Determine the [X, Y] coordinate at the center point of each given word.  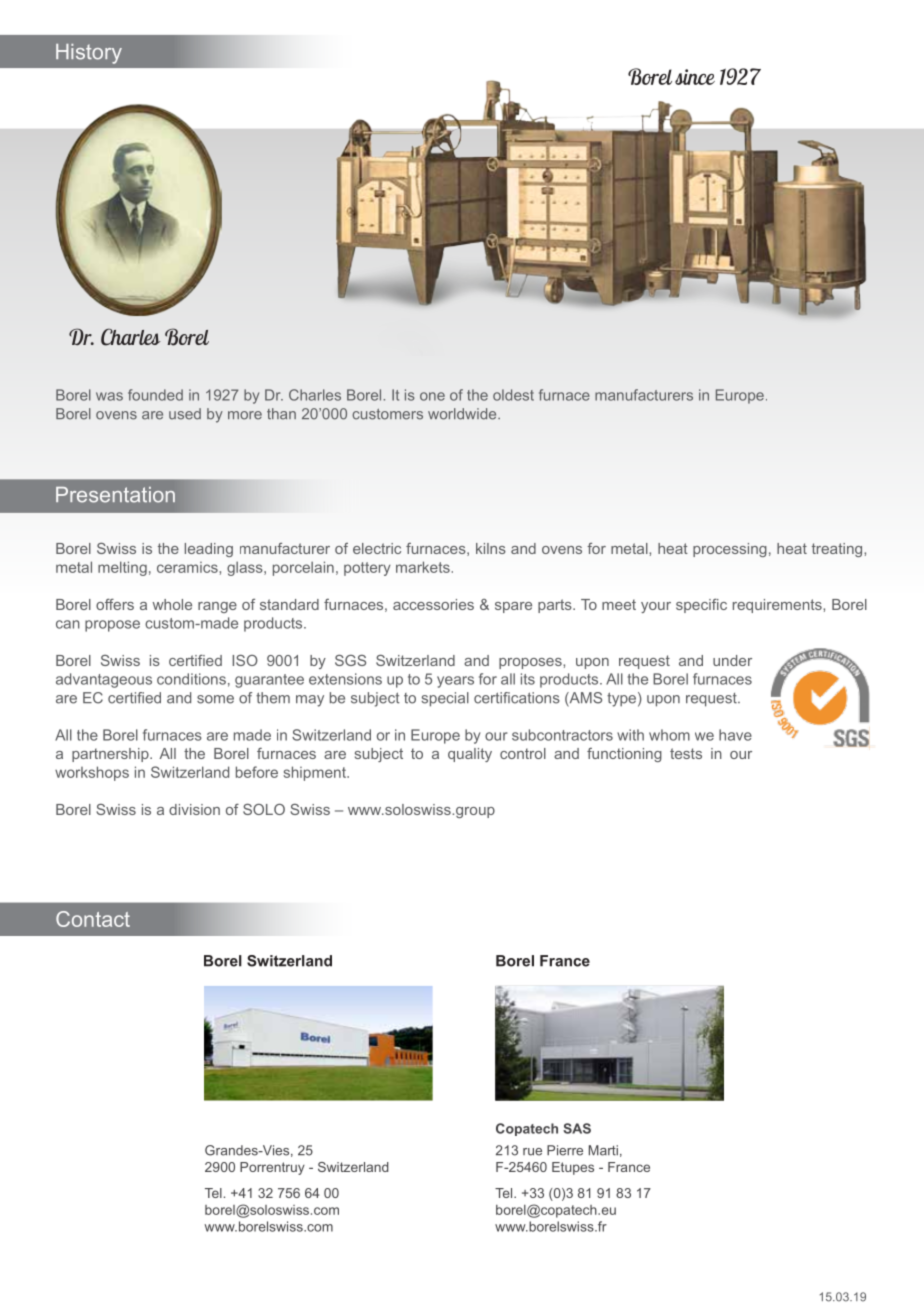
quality [470, 755]
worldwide [463, 414]
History [89, 54]
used [185, 414]
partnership [111, 755]
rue [532, 1152]
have [735, 735]
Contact [93, 919]
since [695, 77]
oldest [513, 395]
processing [730, 550]
